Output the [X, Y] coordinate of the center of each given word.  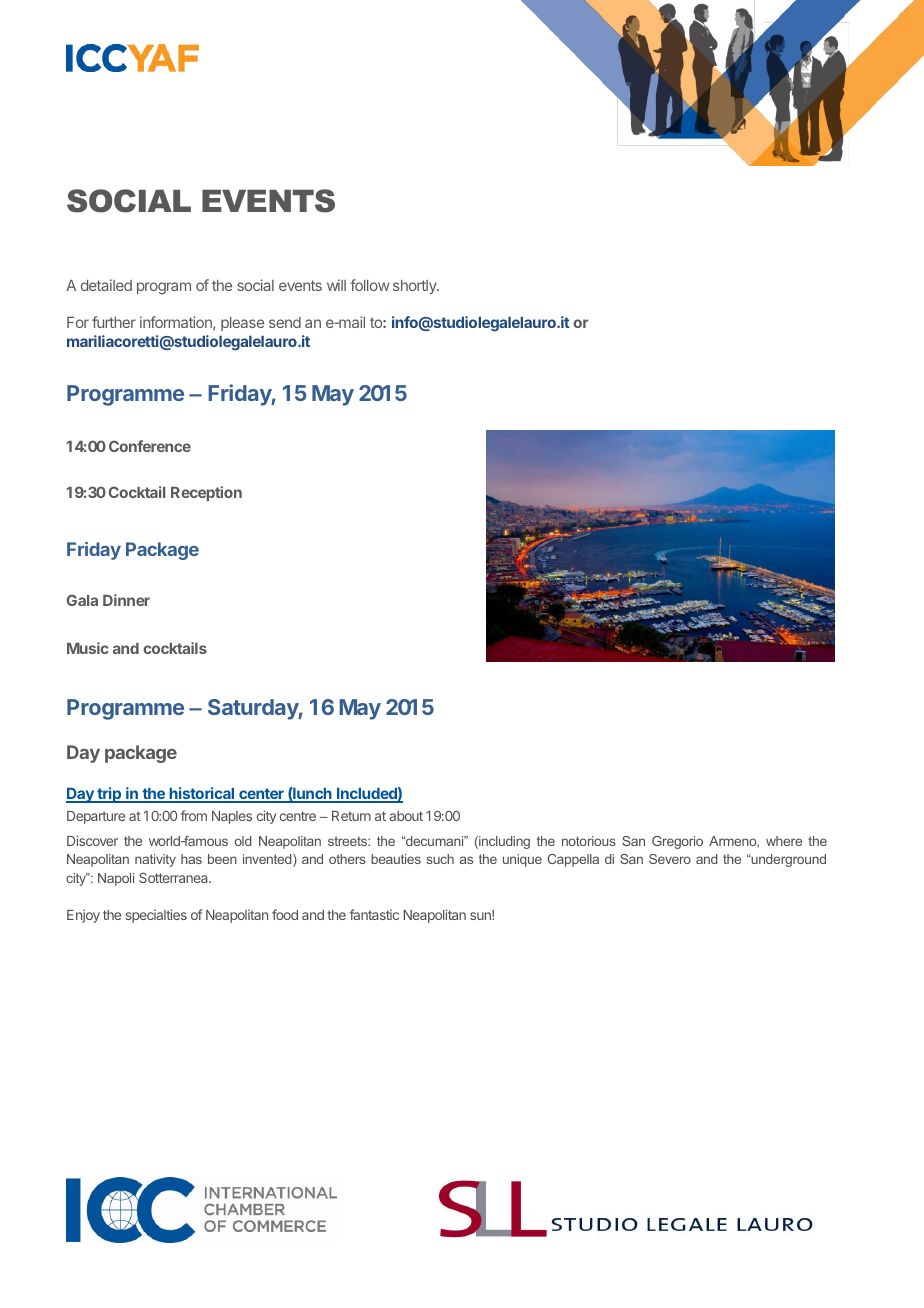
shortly [416, 287]
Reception [206, 493]
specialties [156, 916]
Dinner [126, 600]
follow [370, 285]
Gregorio [677, 842]
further [114, 322]
